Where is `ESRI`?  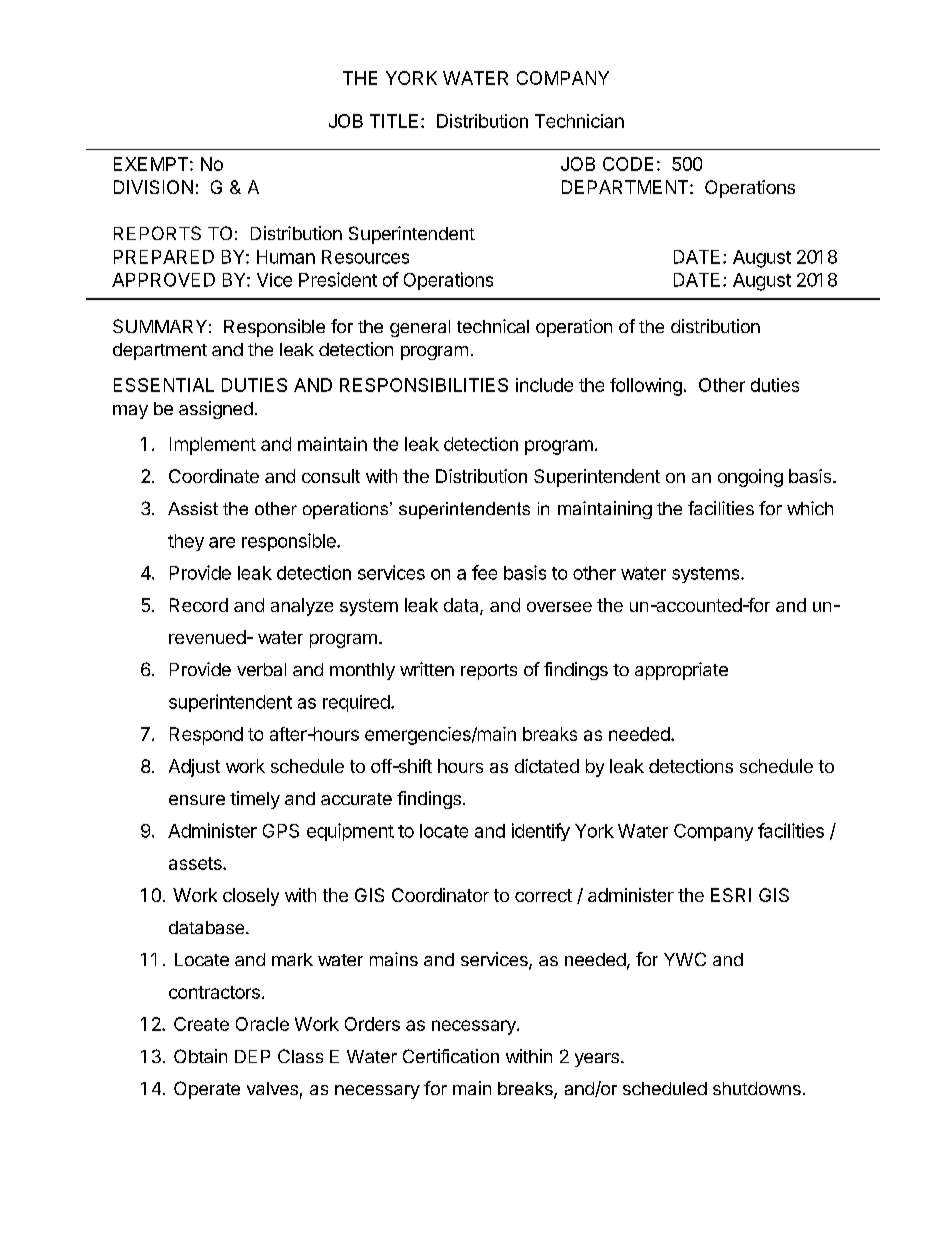 ESRI is located at coordinates (731, 895).
